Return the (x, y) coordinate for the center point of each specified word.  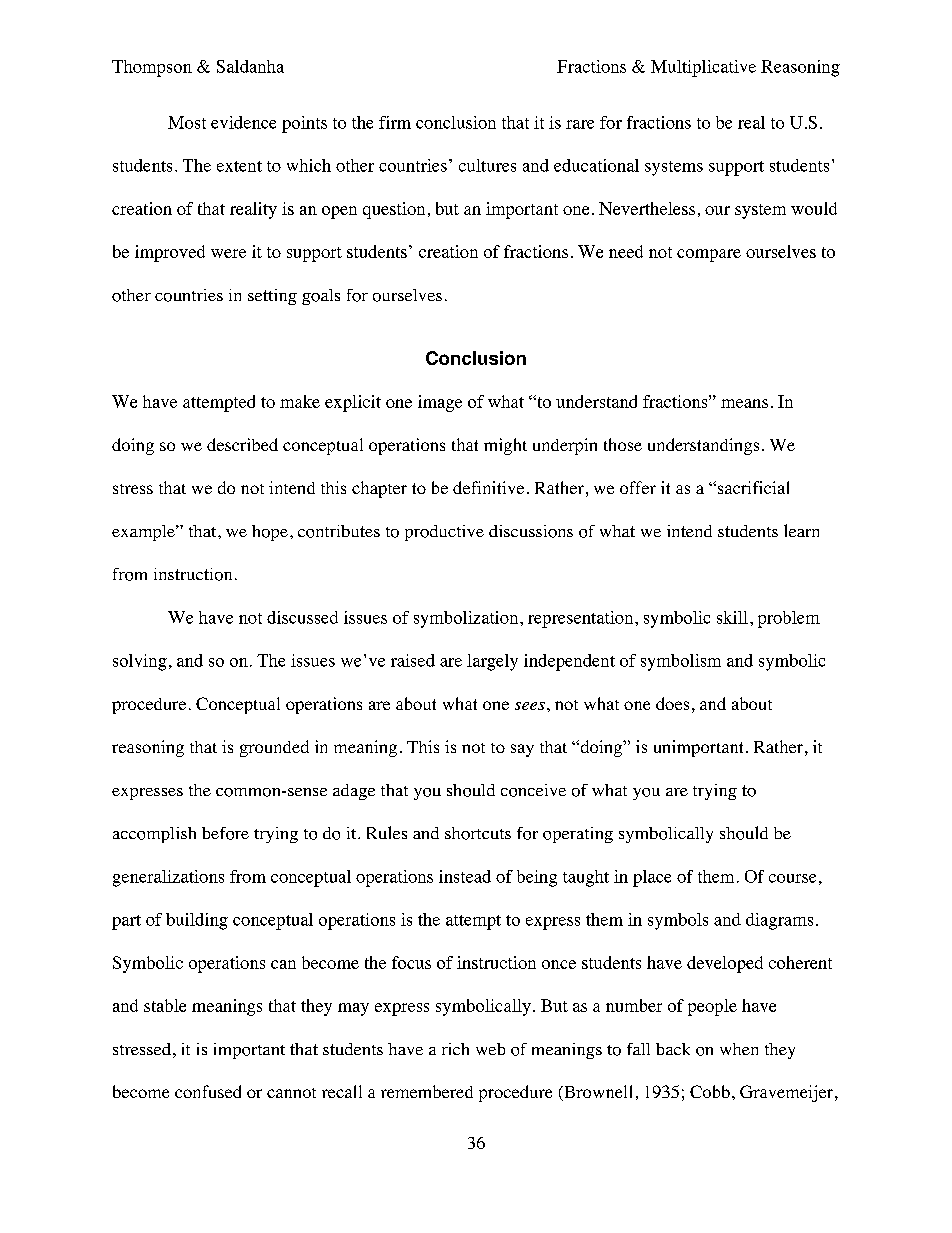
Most (187, 122)
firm (395, 122)
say (522, 750)
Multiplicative (703, 68)
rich (455, 1049)
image (440, 403)
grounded (274, 748)
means (744, 403)
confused (208, 1091)
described (242, 444)
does (672, 703)
